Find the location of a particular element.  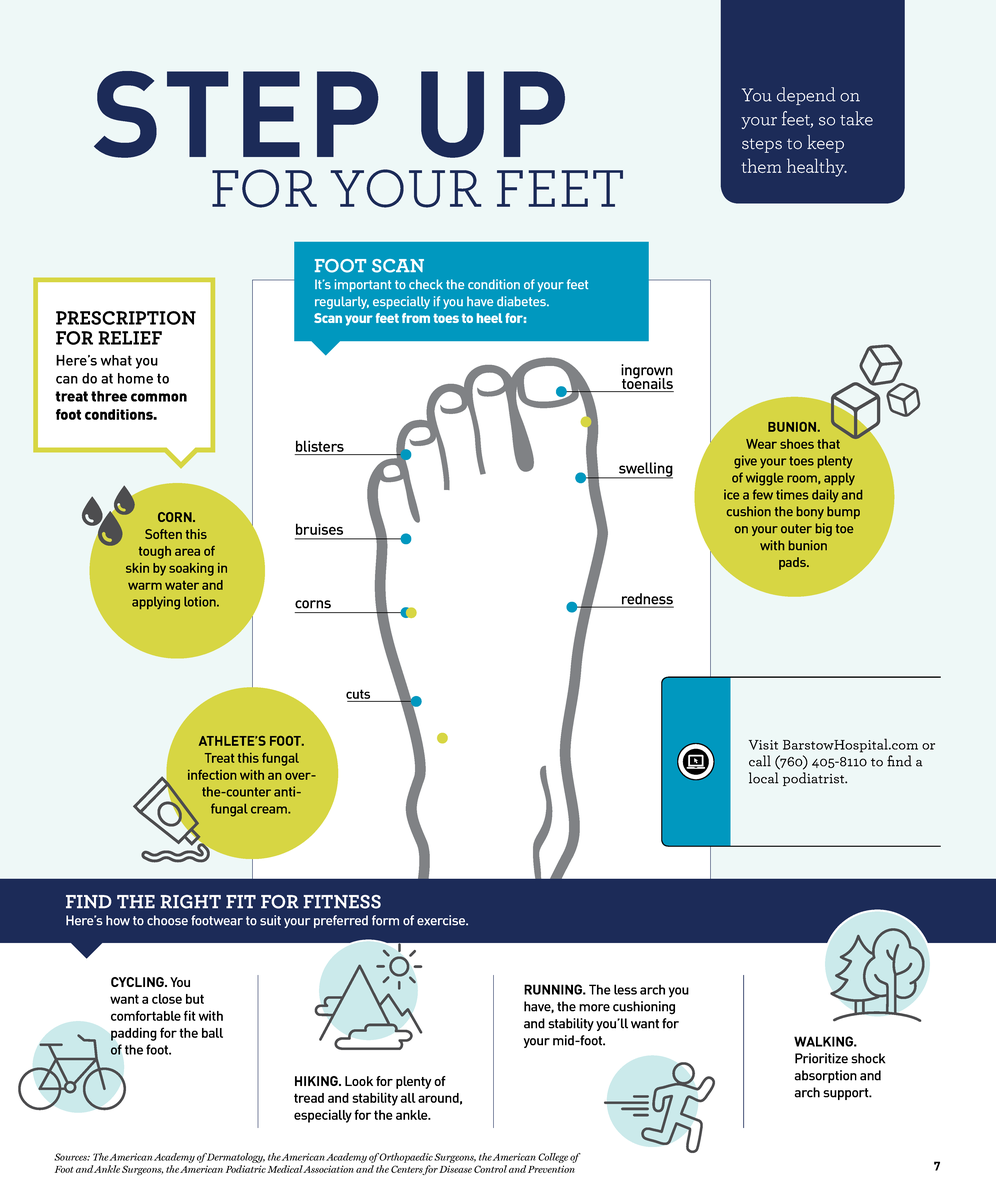

Control is located at coordinates (490, 1169).
